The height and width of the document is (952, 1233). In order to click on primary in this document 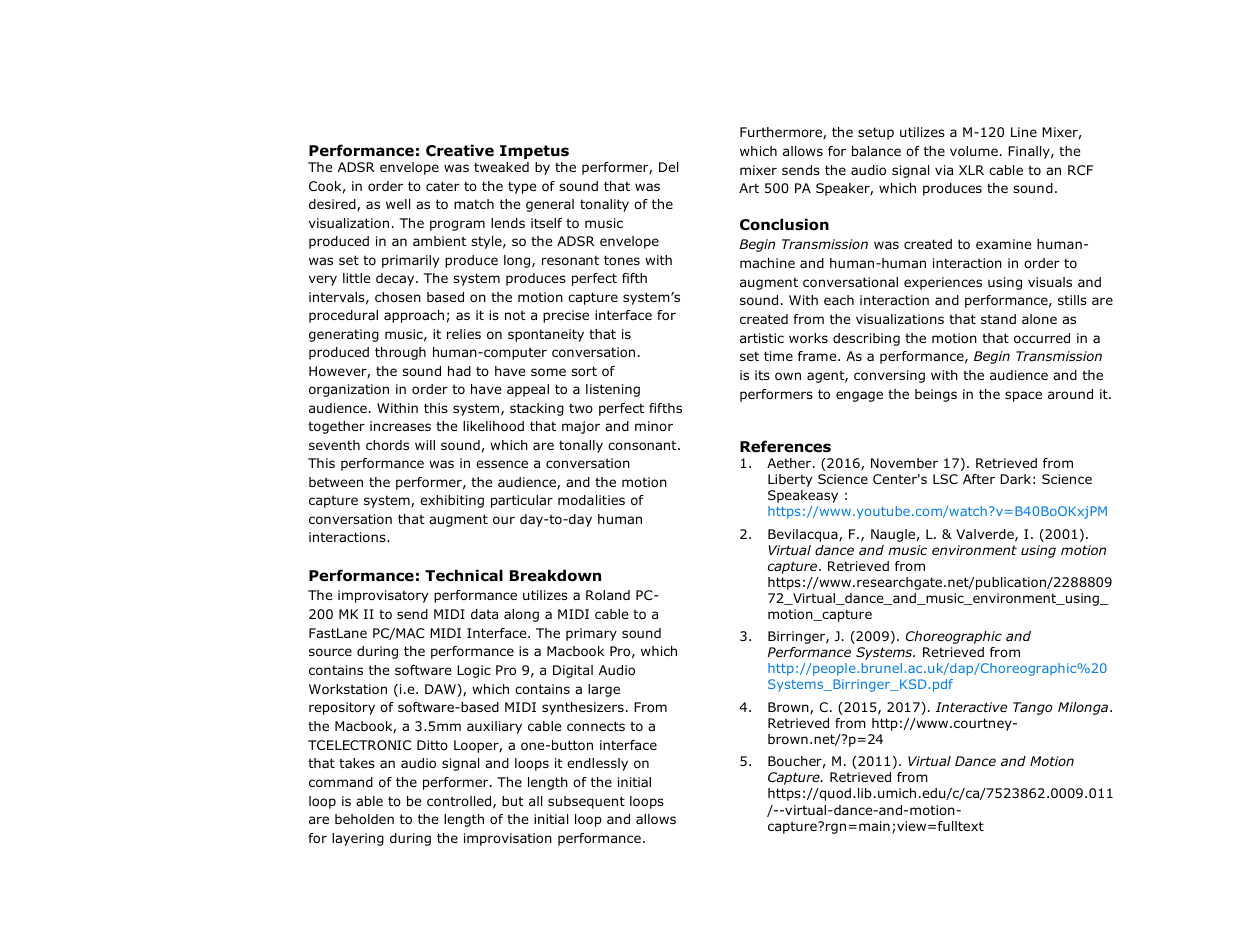, I will do `click(591, 634)`.
